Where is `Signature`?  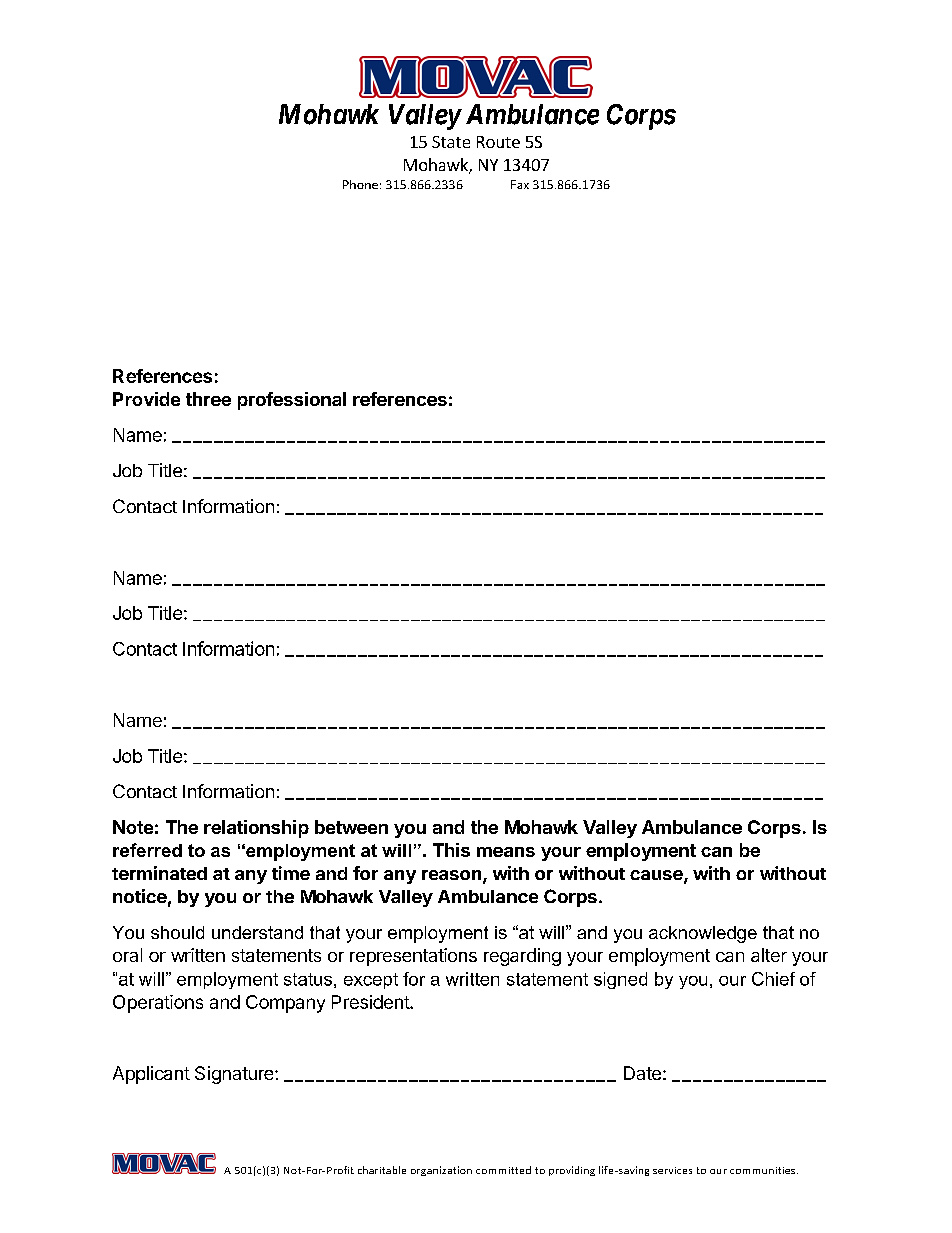 Signature is located at coordinates (235, 1075).
